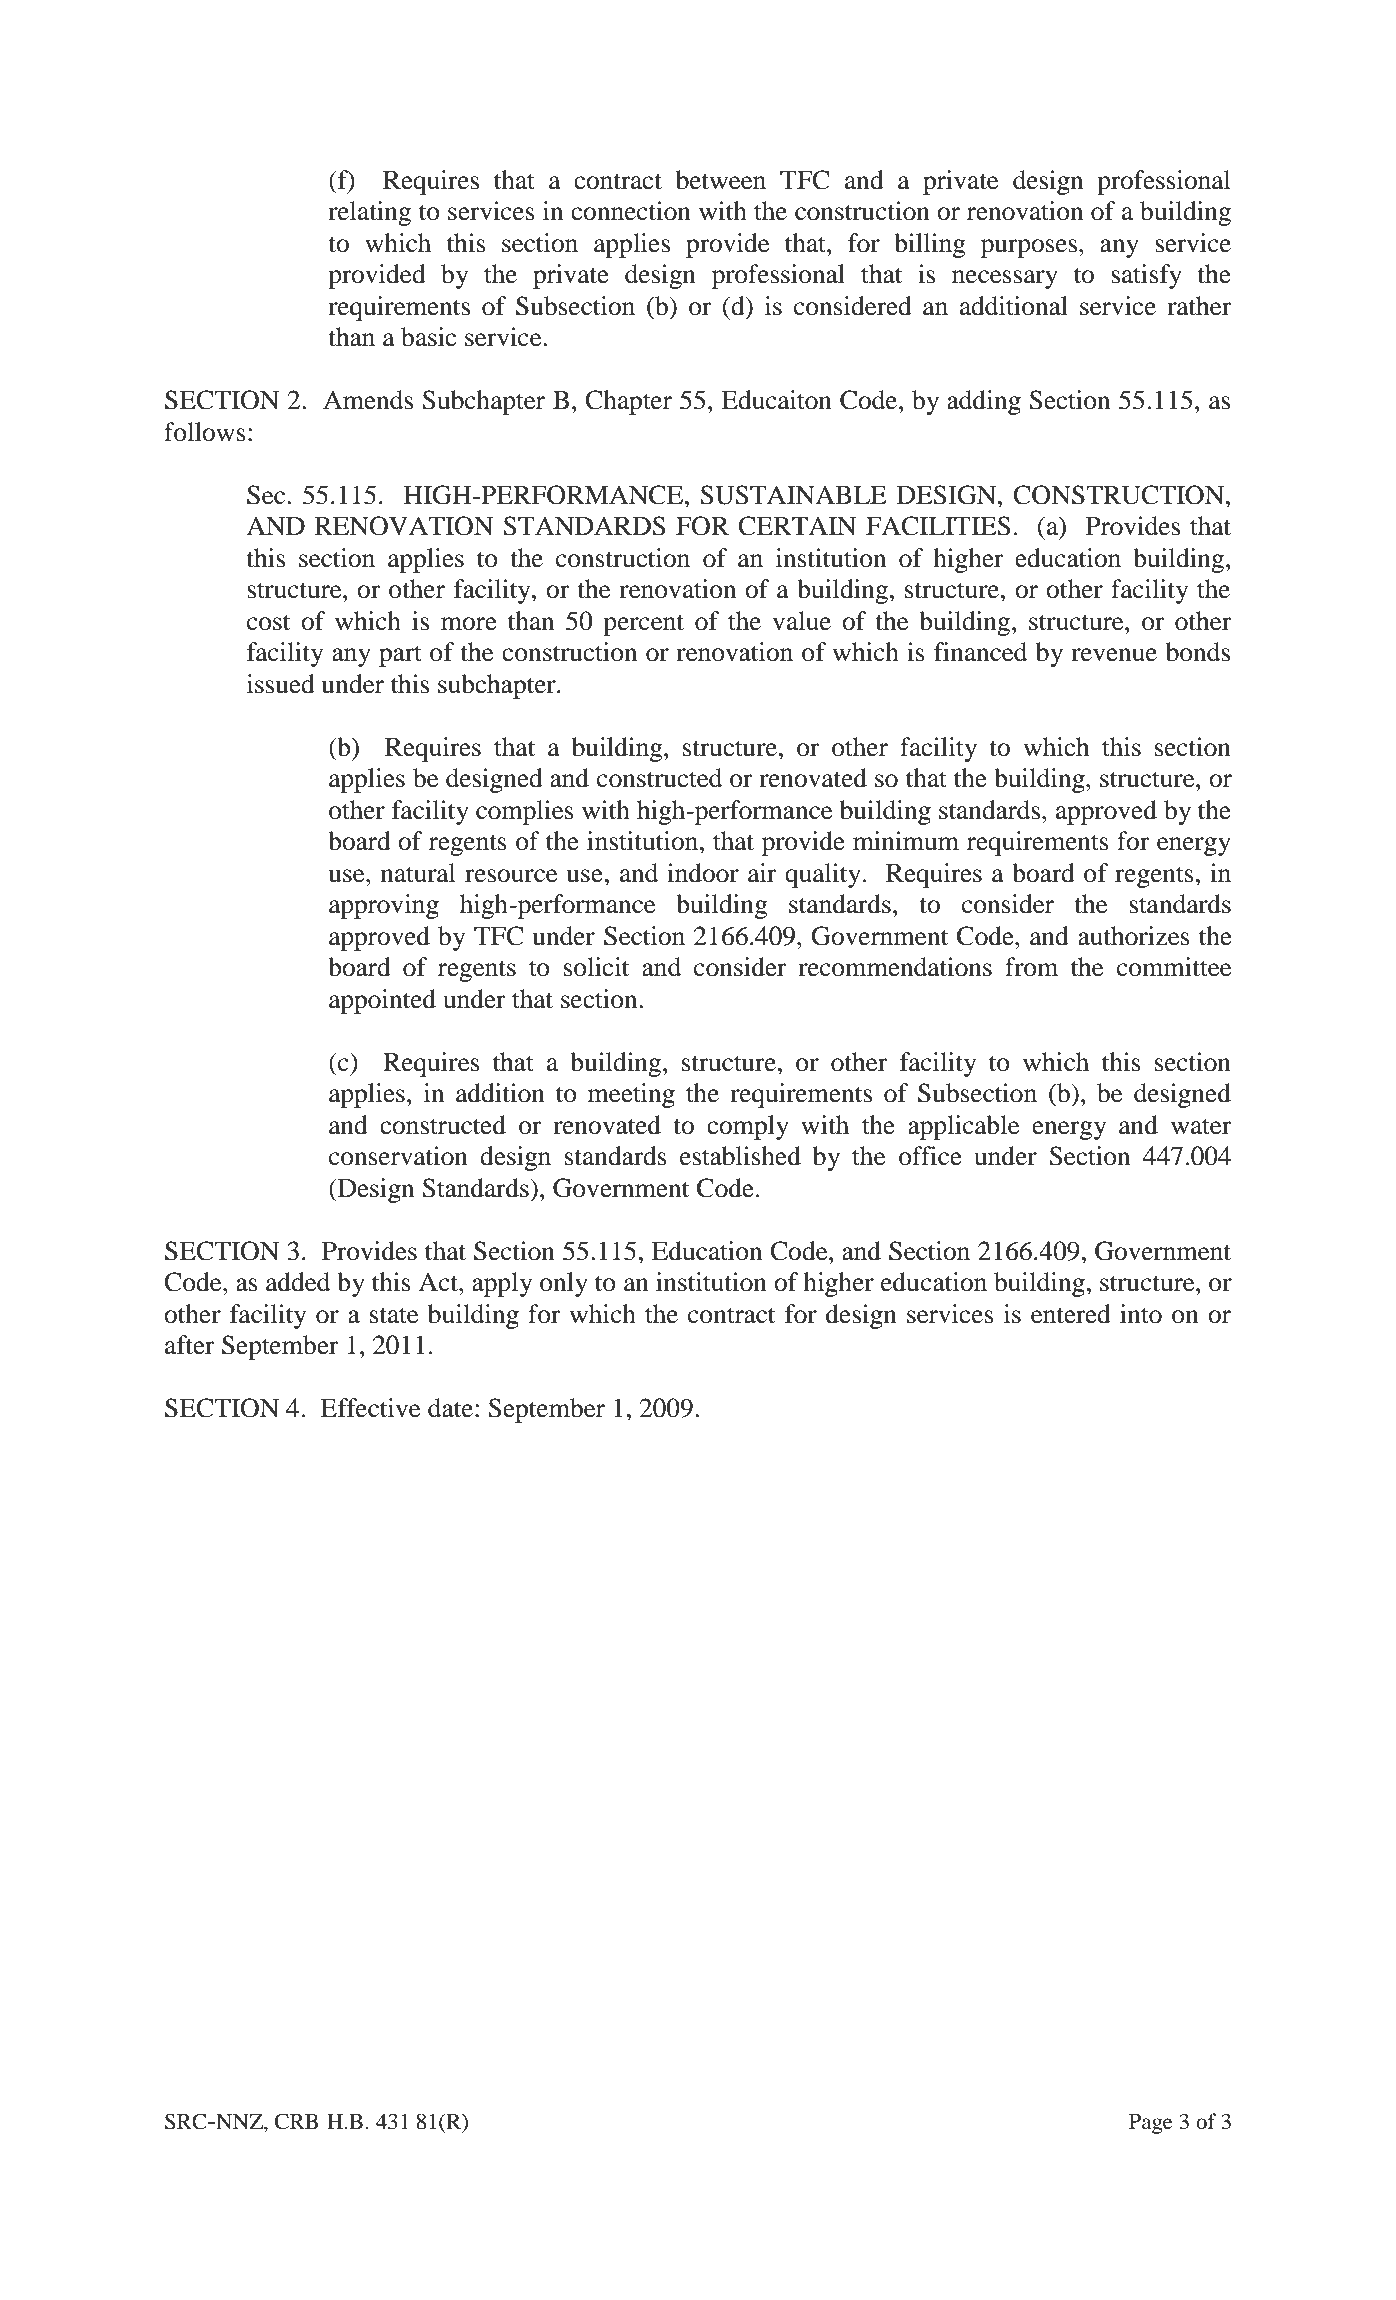 The width and height of the document is (1396, 2300). Describe the element at coordinates (369, 213) in the document. I see `relating` at that location.
